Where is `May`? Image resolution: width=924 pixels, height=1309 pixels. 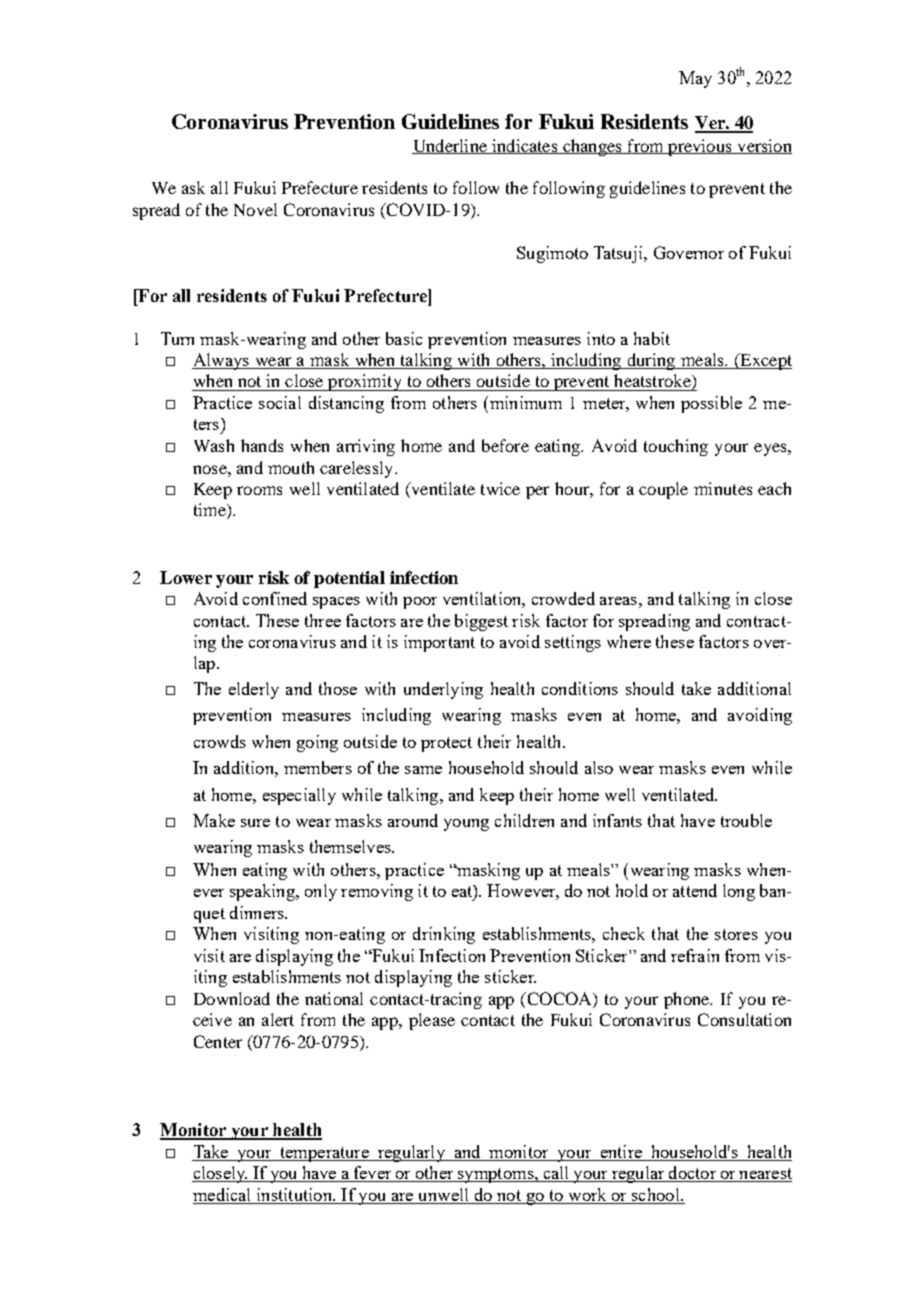 May is located at coordinates (695, 79).
